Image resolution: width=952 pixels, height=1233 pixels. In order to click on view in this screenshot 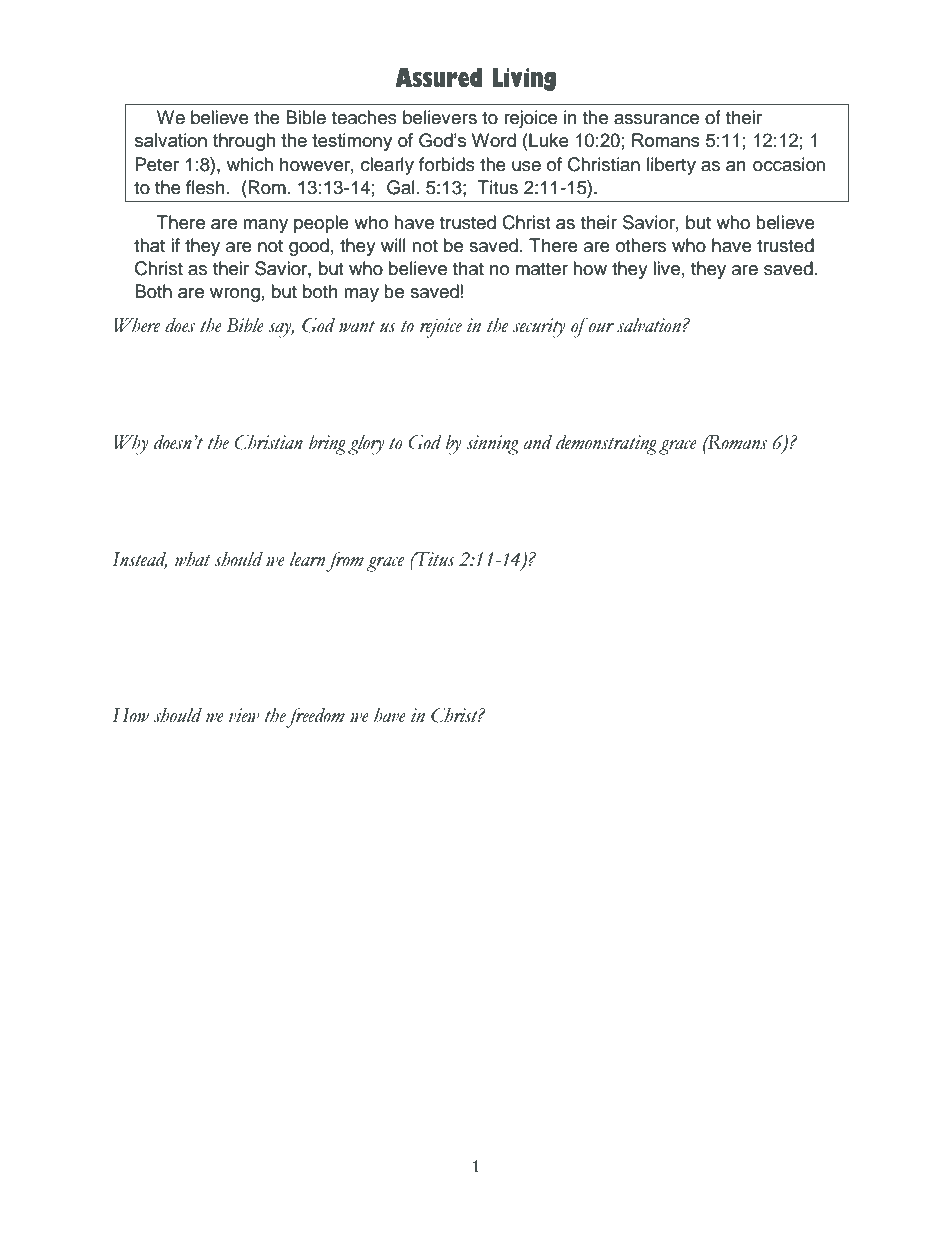, I will do `click(244, 715)`.
